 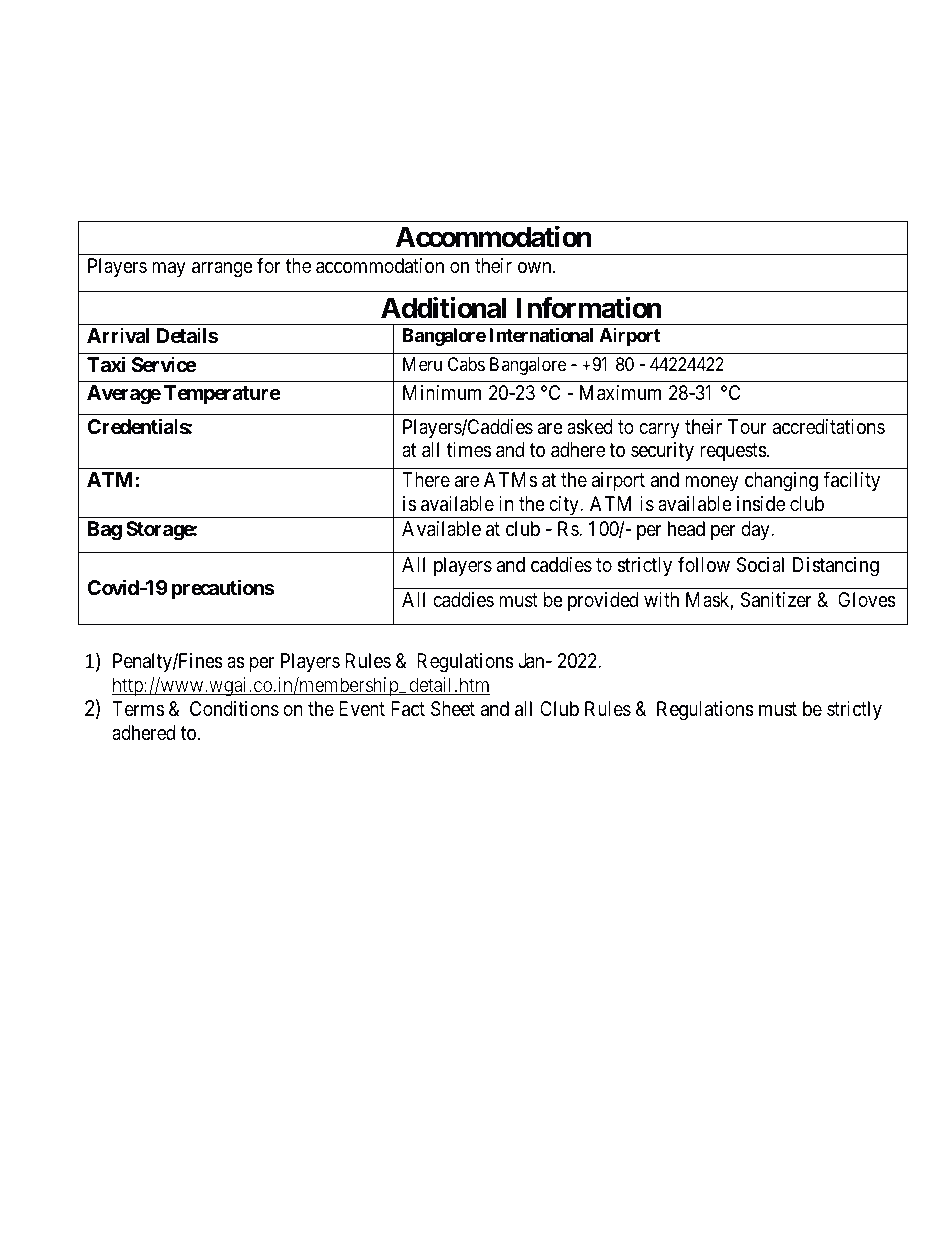 What do you see at coordinates (222, 270) in the image?
I see `arrange` at bounding box center [222, 270].
